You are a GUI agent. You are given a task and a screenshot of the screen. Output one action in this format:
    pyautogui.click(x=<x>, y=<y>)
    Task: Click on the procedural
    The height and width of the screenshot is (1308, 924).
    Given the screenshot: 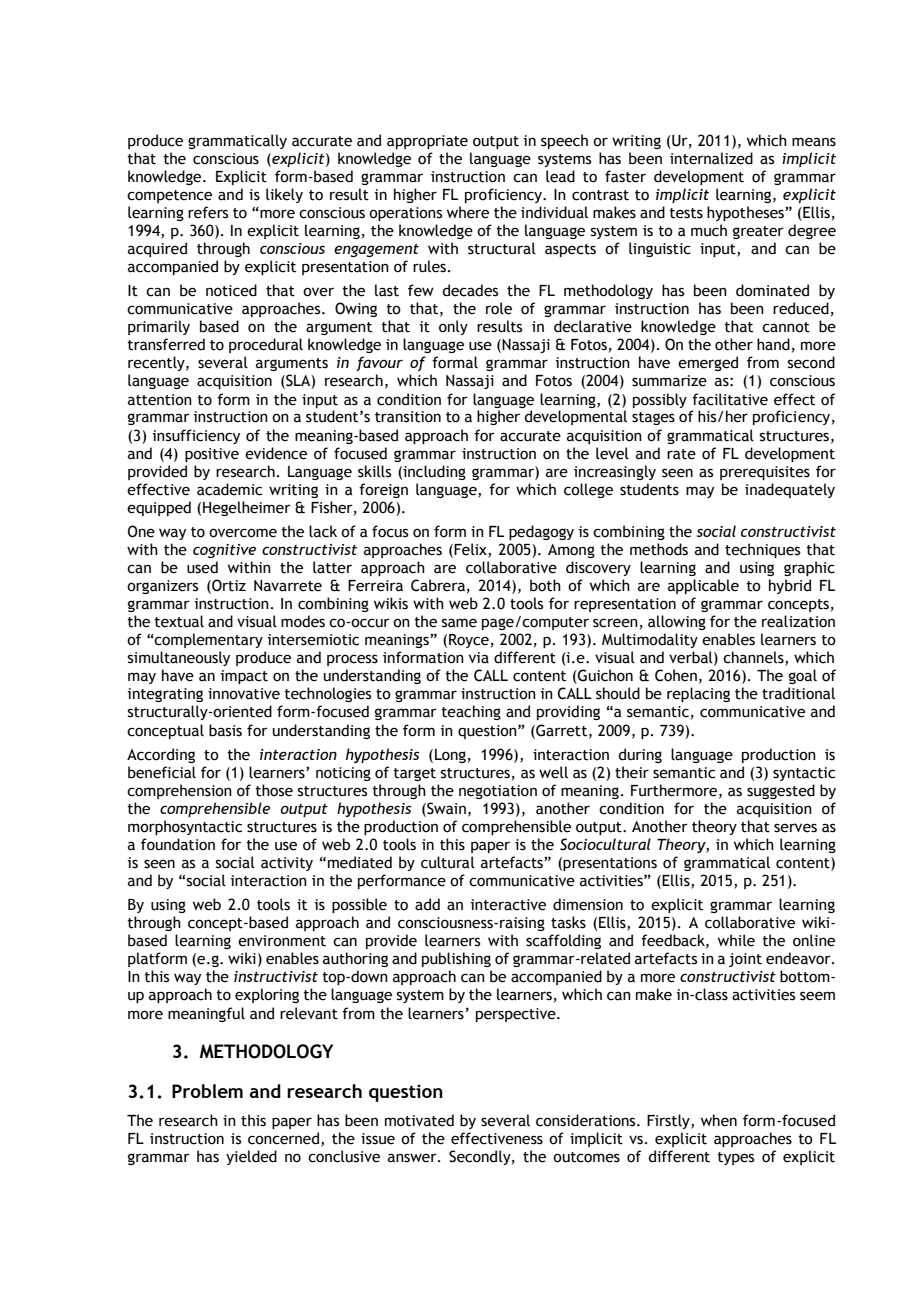 What is the action you would take?
    pyautogui.click(x=266, y=345)
